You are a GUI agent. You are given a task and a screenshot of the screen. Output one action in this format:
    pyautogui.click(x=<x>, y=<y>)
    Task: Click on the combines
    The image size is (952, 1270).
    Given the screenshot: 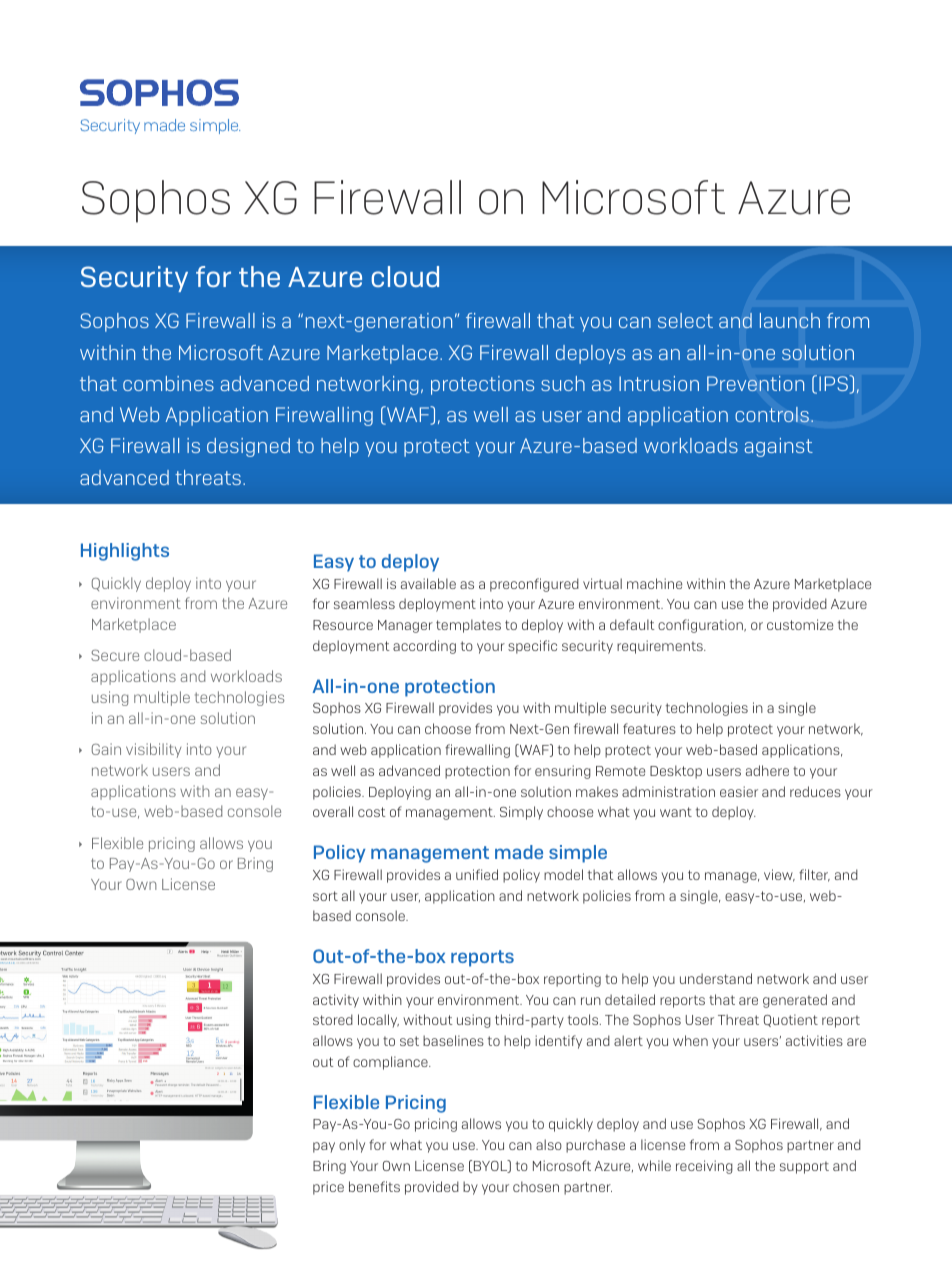 What is the action you would take?
    pyautogui.click(x=168, y=383)
